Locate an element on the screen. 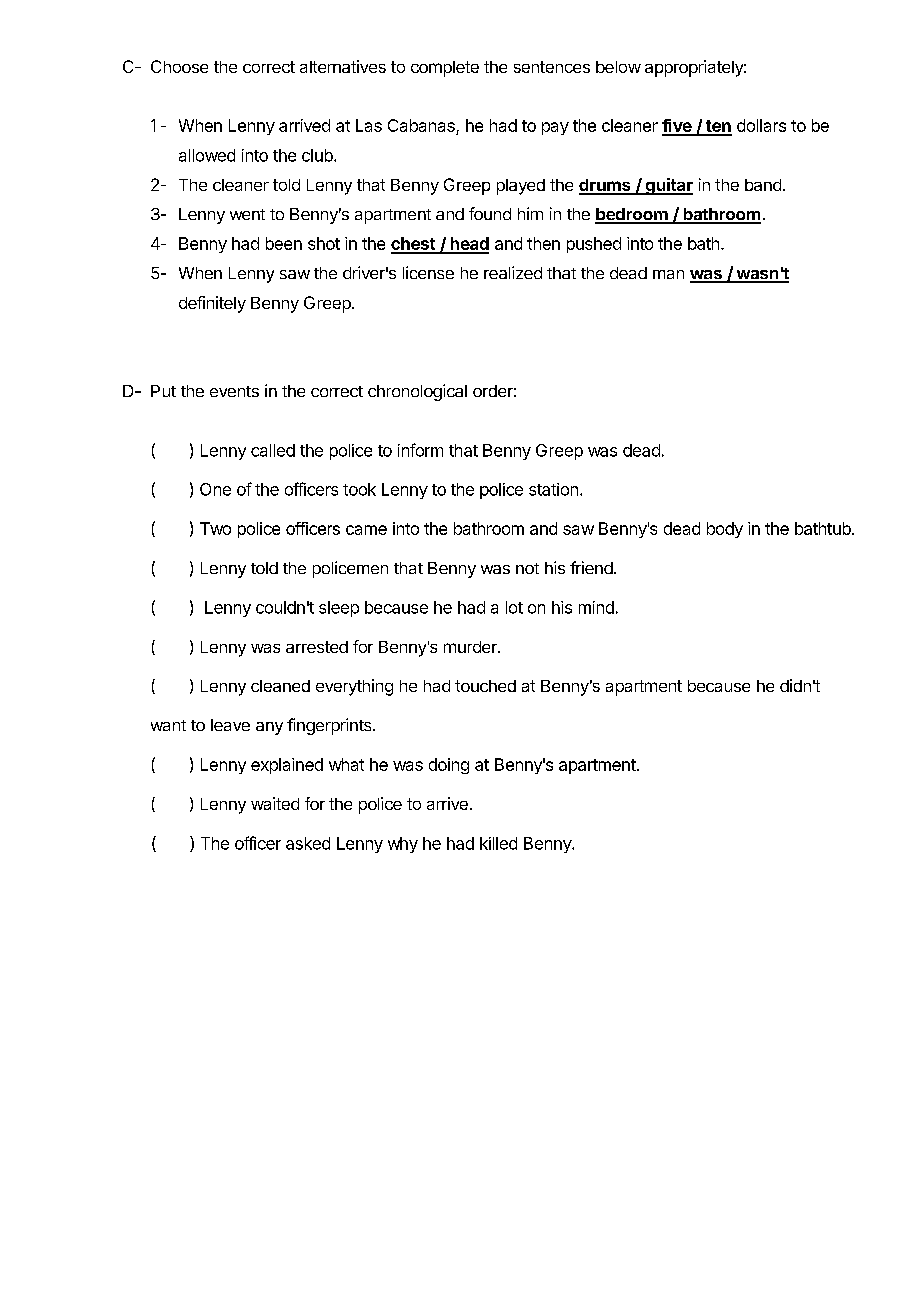 The width and height of the screenshot is (924, 1308). complete is located at coordinates (445, 69).
